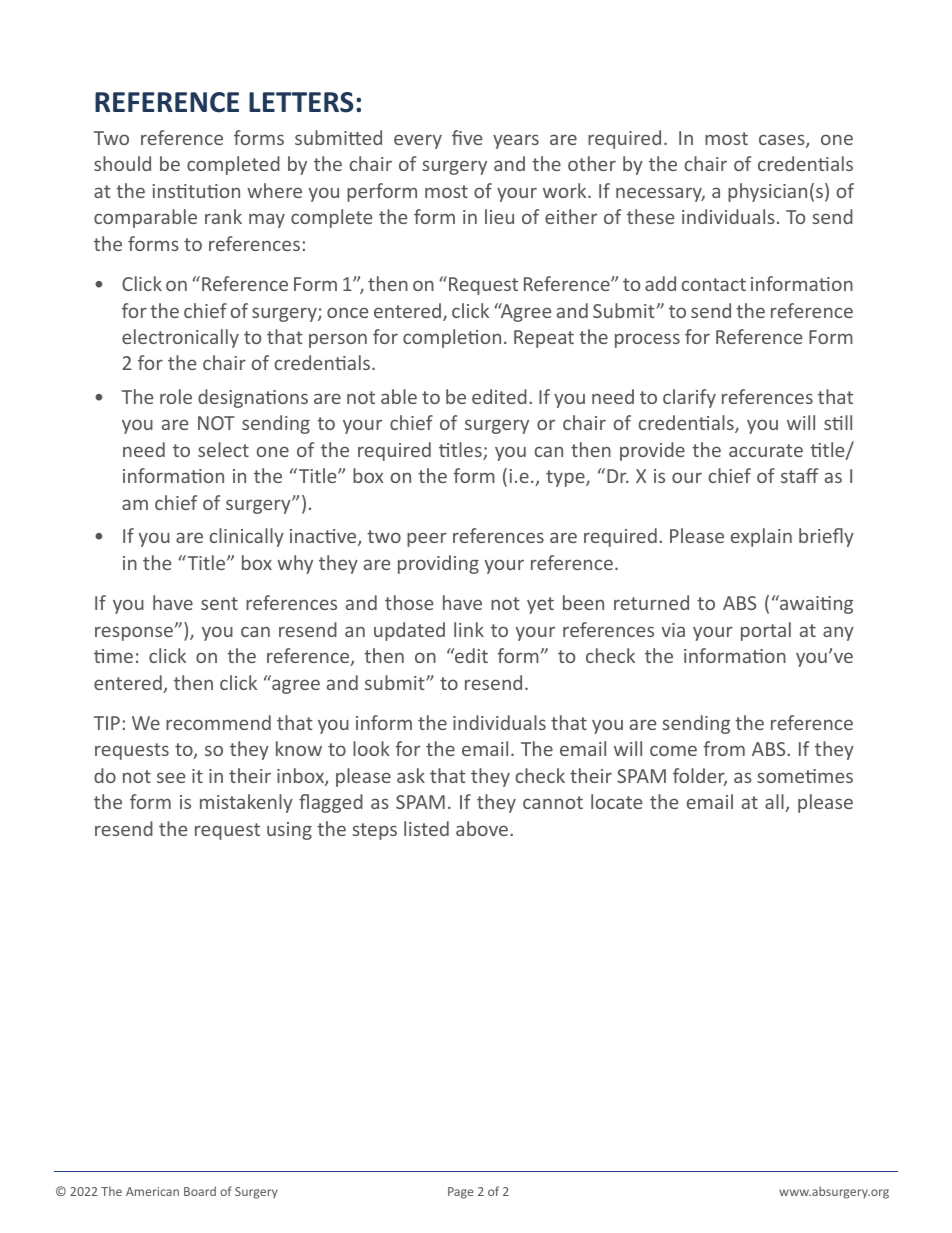 This screenshot has width=952, height=1233. What do you see at coordinates (766, 631) in the screenshot?
I see `portal` at bounding box center [766, 631].
